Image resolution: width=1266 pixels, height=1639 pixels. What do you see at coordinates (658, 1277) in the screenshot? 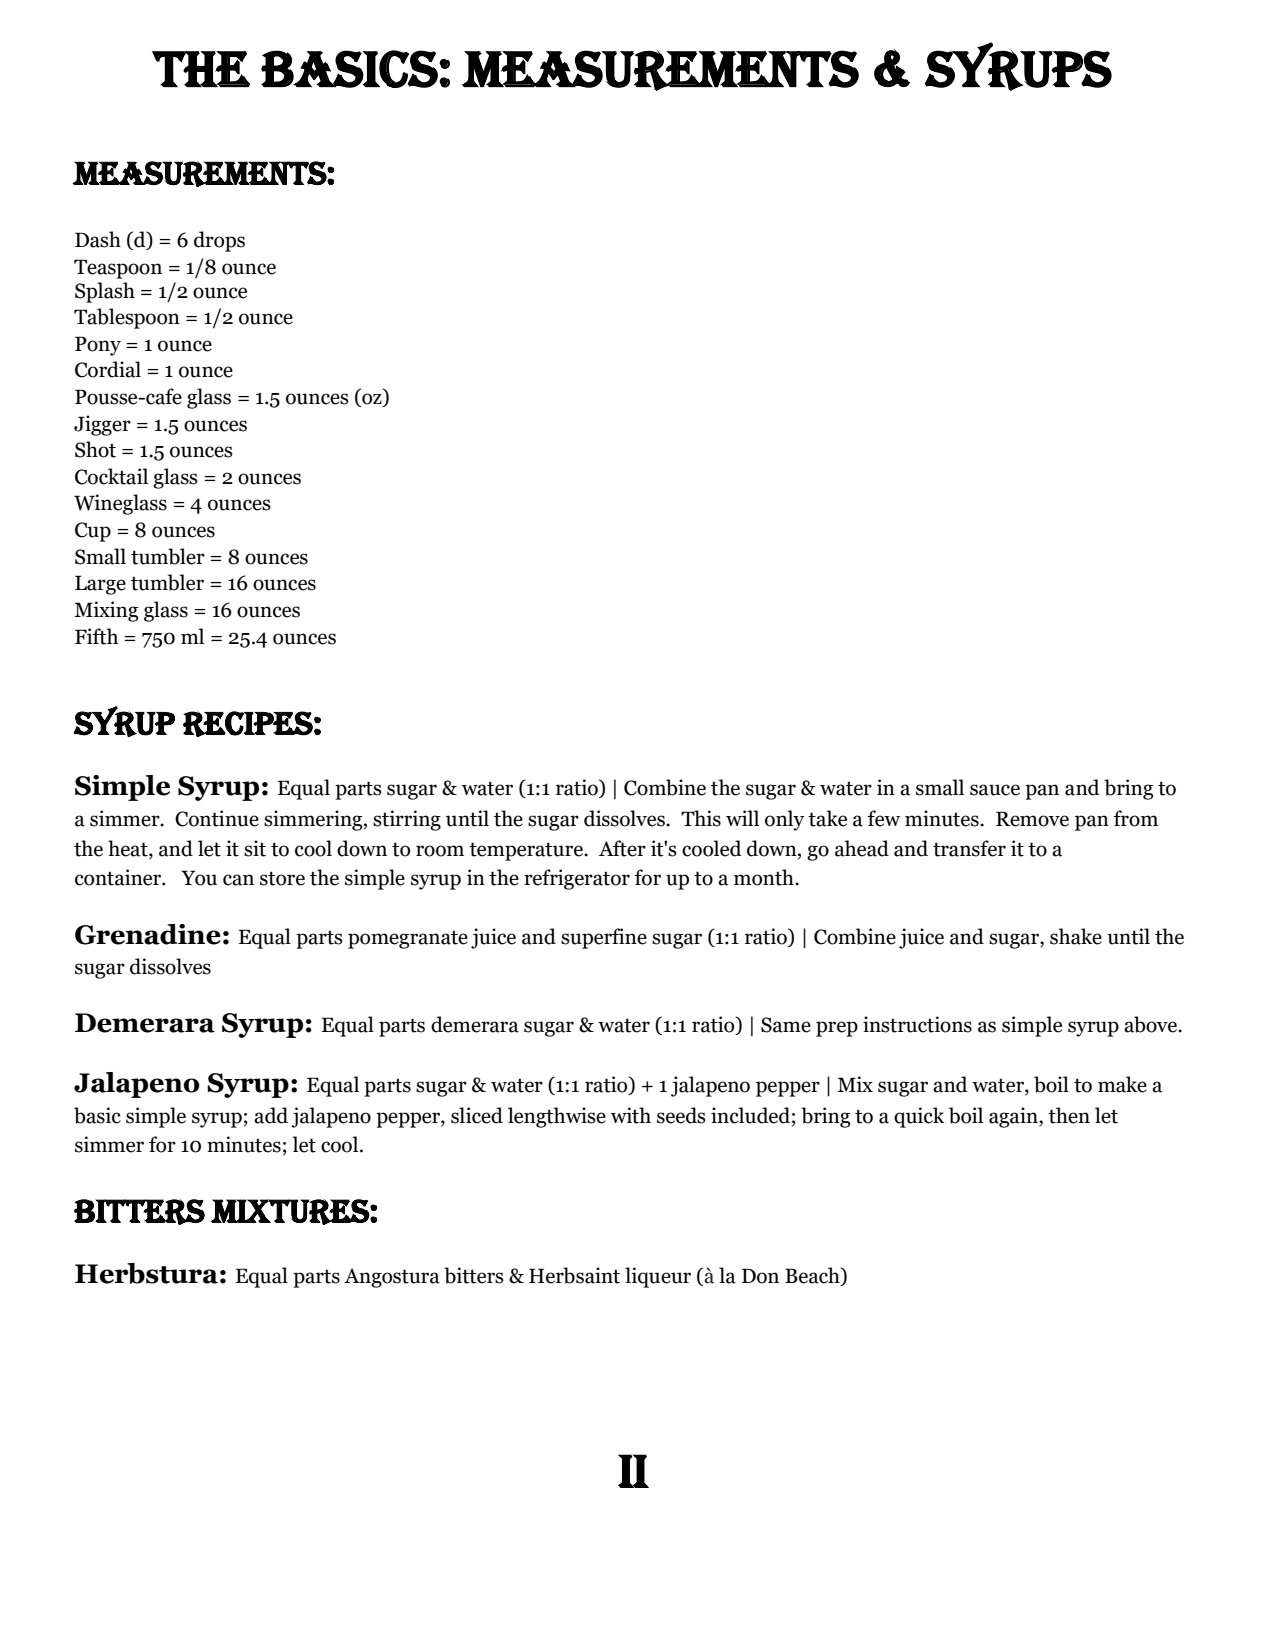
I see `liqueur` at bounding box center [658, 1277].
